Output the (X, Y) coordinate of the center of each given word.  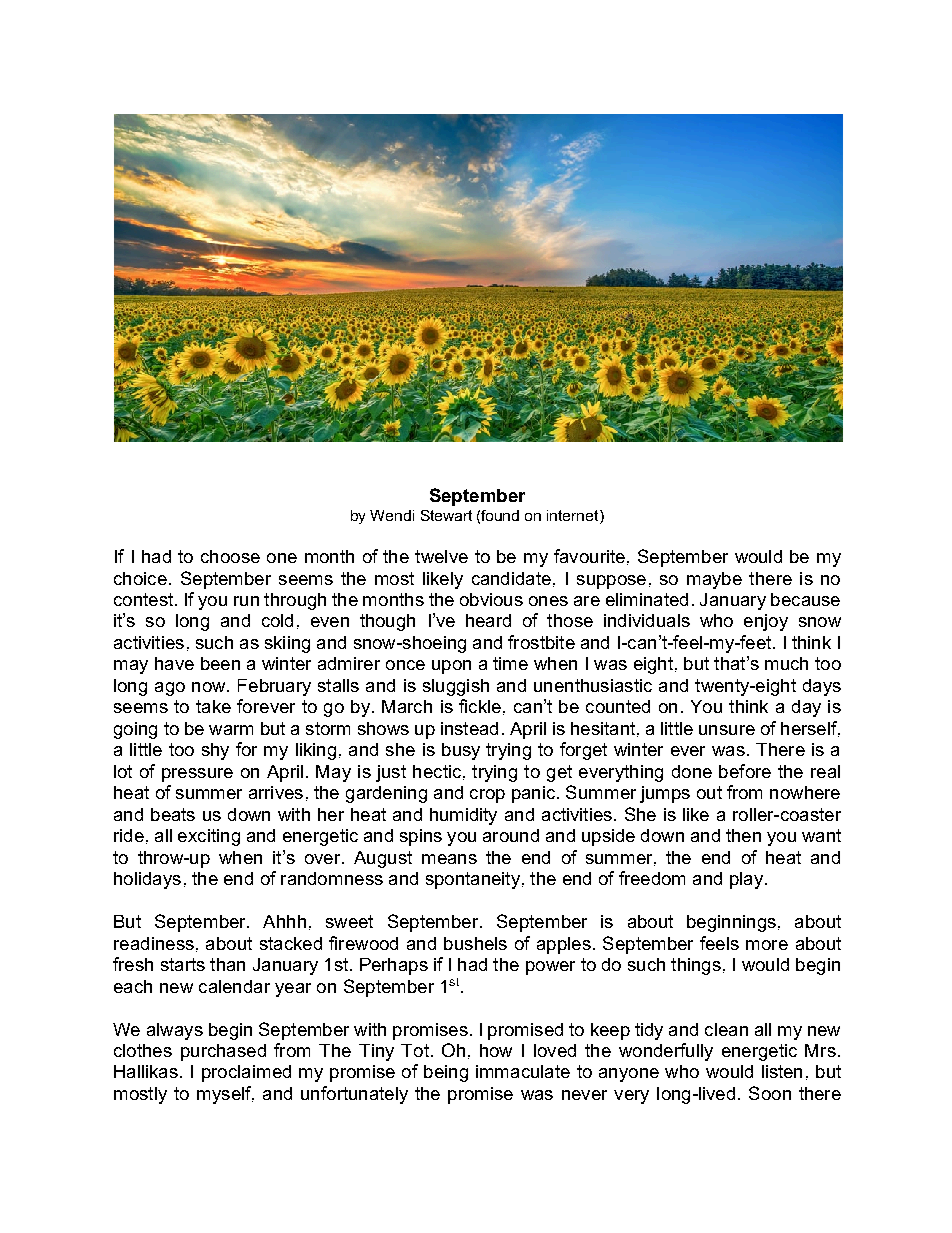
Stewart (446, 515)
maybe (714, 580)
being (446, 1073)
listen (782, 1071)
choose (230, 556)
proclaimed (246, 1073)
